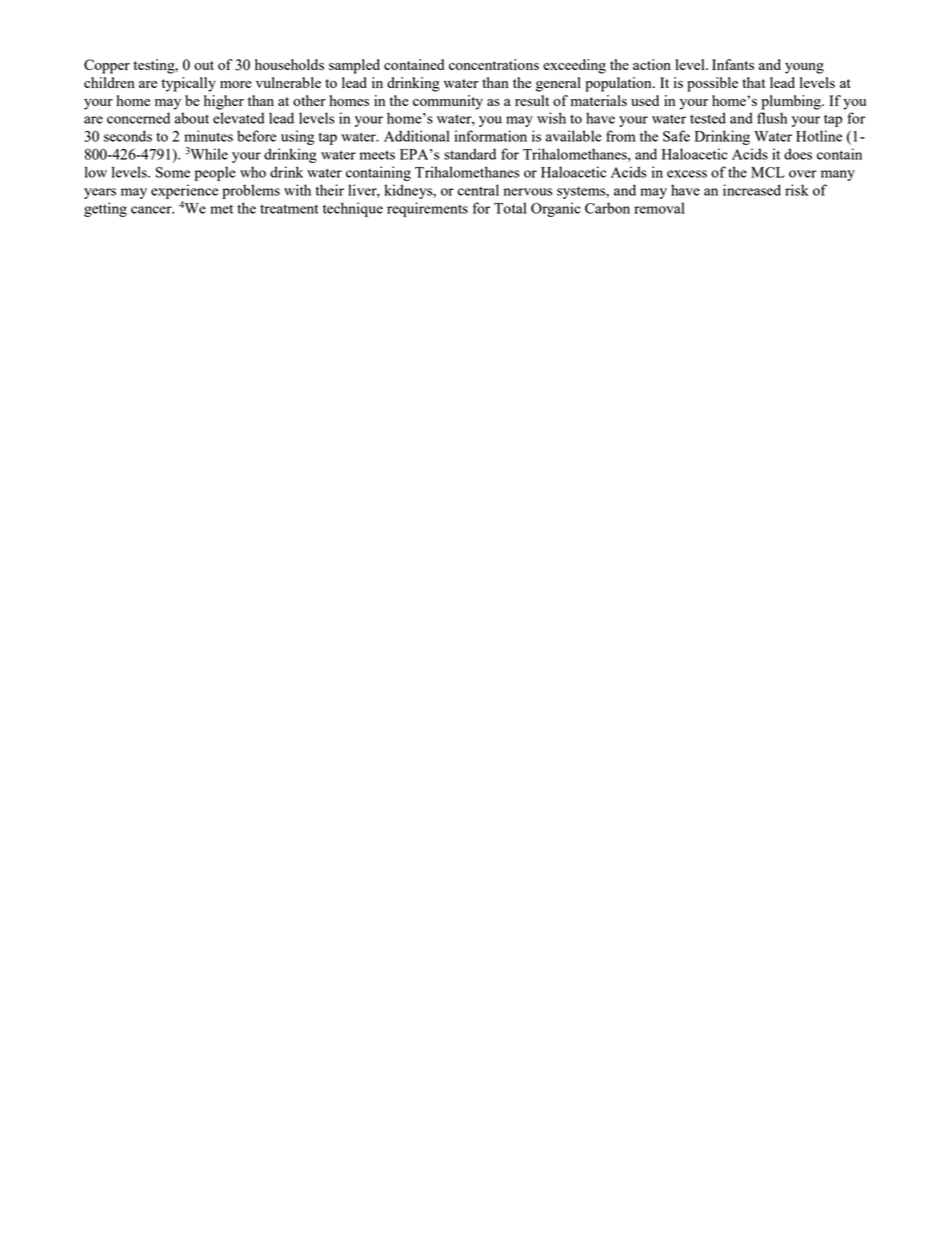  I want to click on minutes, so click(208, 136).
